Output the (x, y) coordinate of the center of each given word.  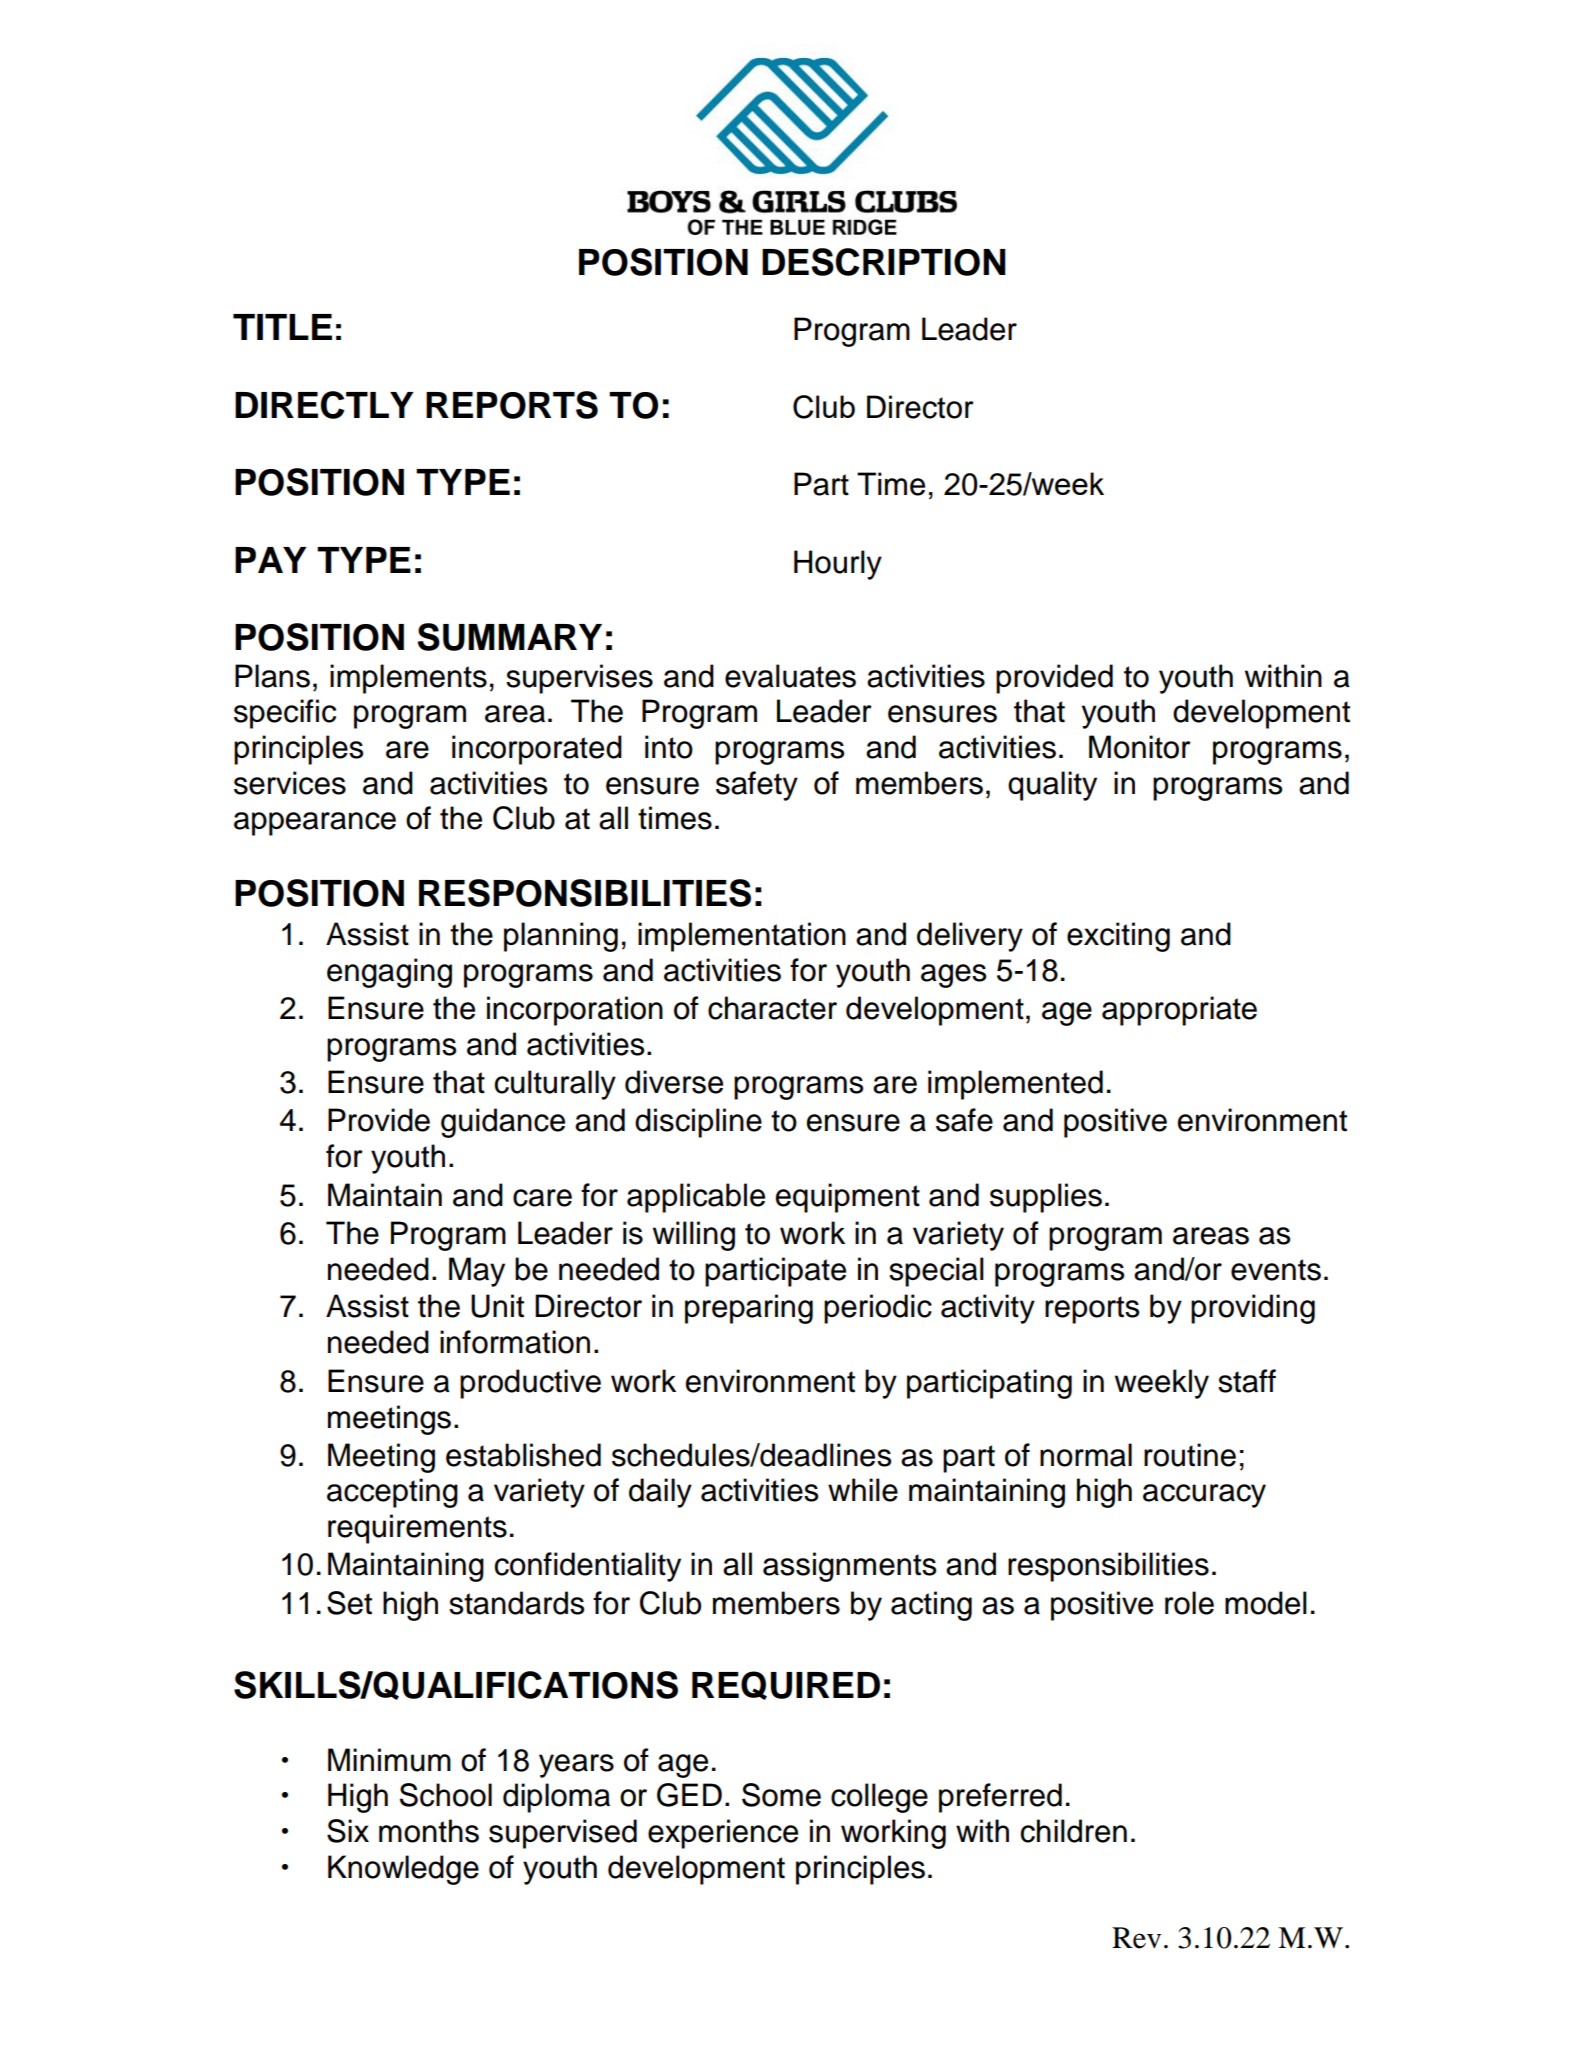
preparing (749, 1309)
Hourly (838, 565)
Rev (1136, 1938)
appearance (315, 824)
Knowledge (403, 1870)
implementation (742, 937)
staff (1247, 1381)
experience (723, 1834)
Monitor (1140, 747)
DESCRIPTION (884, 262)
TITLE (282, 327)
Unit (497, 1306)
